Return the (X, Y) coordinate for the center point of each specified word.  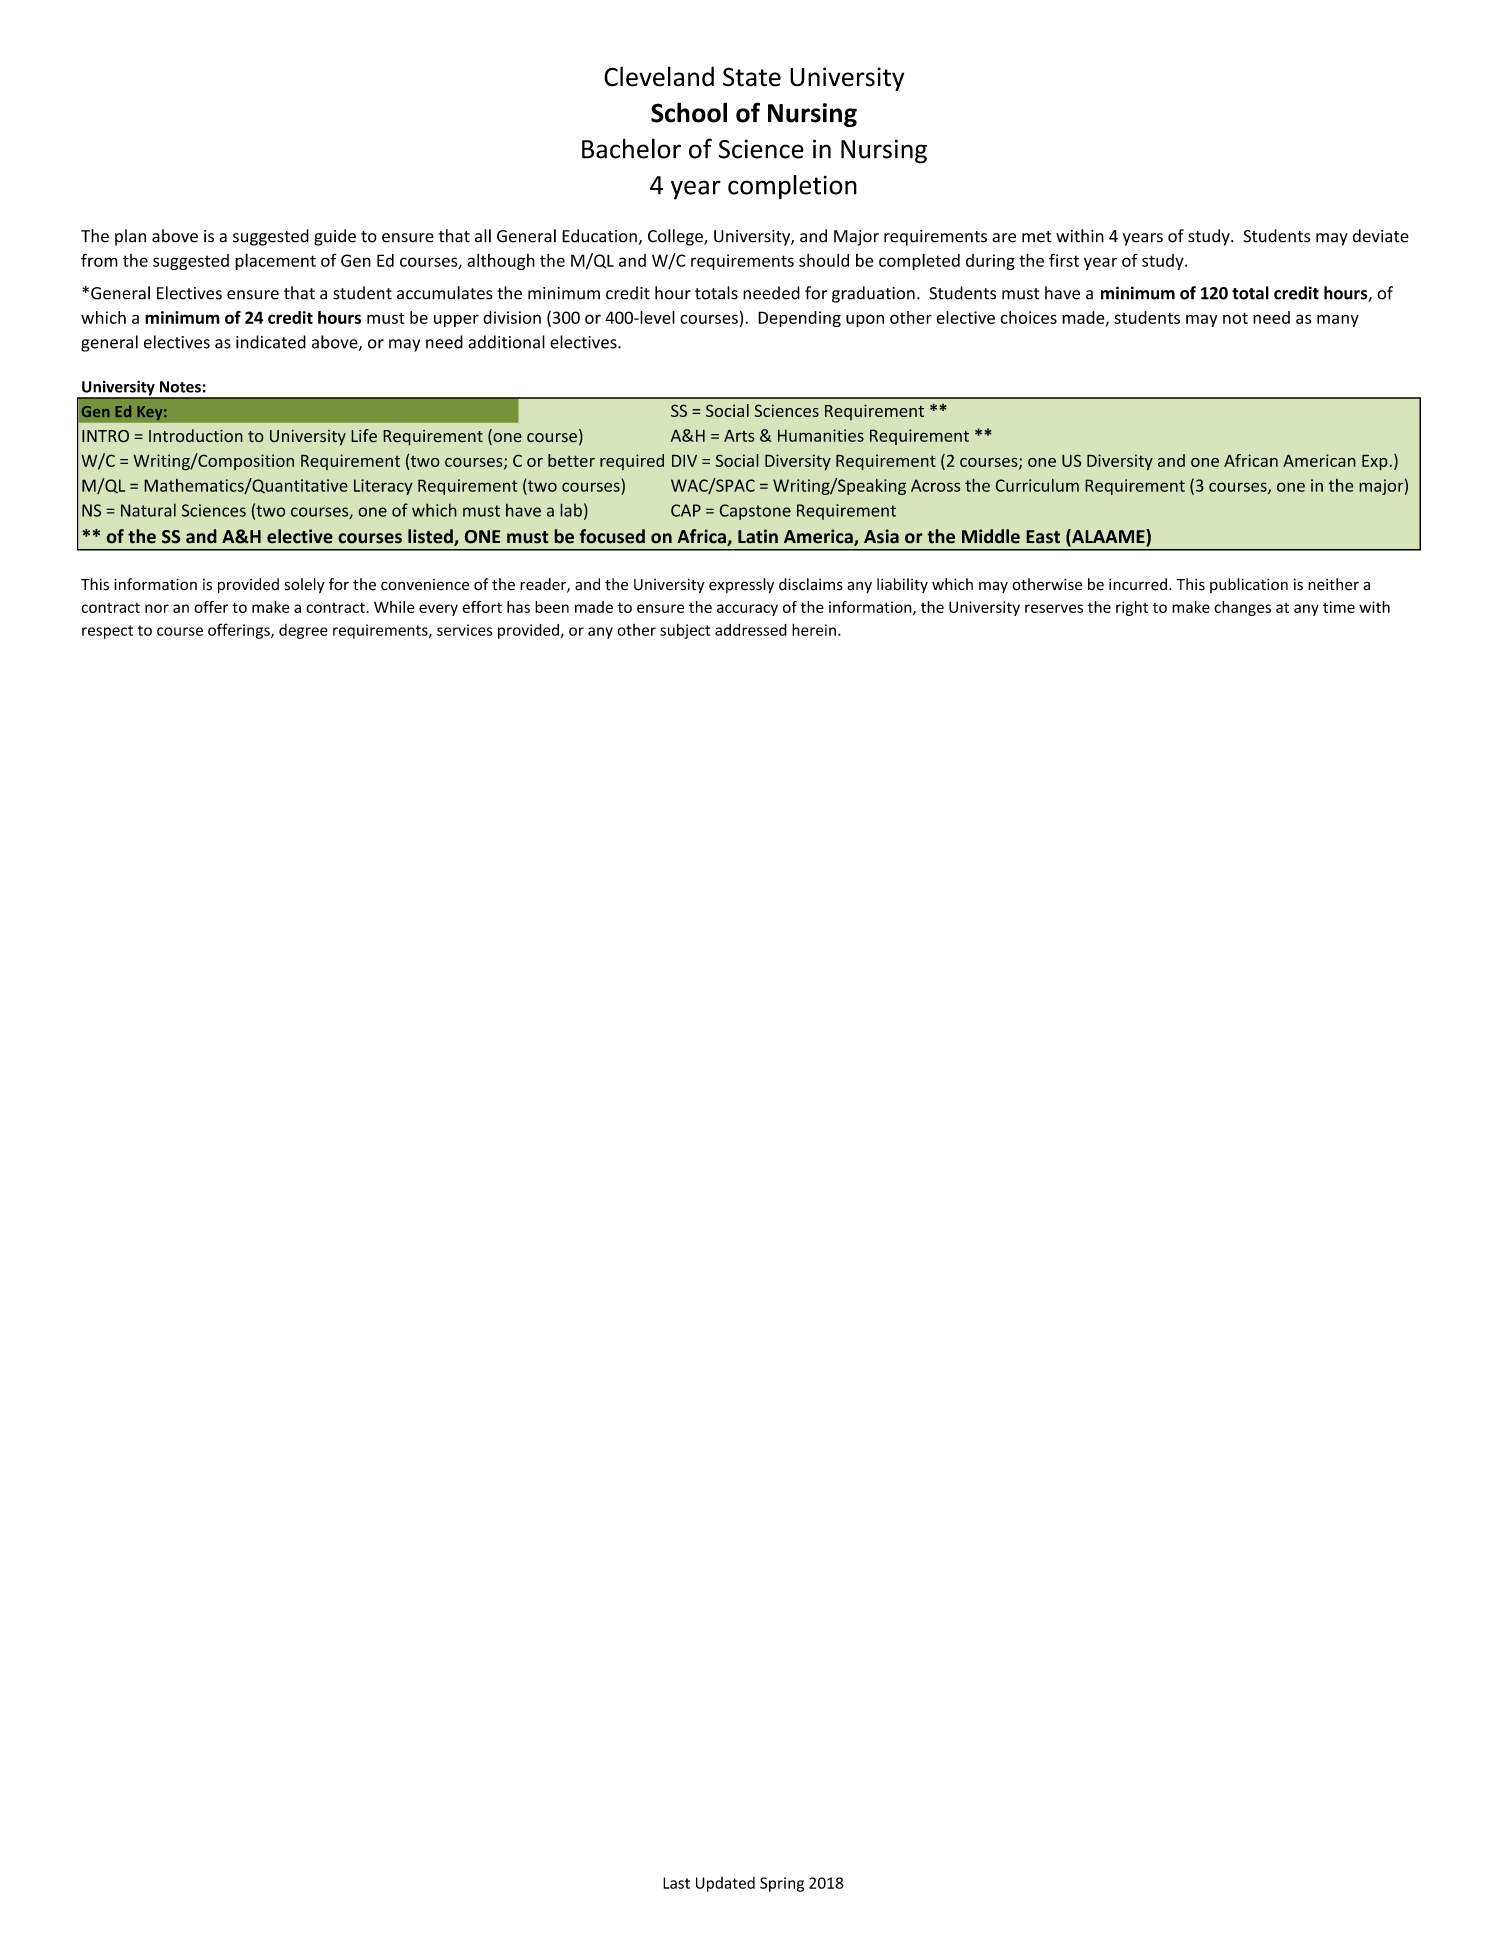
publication (1249, 585)
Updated (725, 1884)
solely (305, 585)
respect (107, 632)
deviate (1381, 236)
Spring (782, 1884)
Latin (758, 536)
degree (303, 631)
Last (676, 1883)
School (689, 112)
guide (335, 237)
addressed (751, 630)
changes (1242, 608)
